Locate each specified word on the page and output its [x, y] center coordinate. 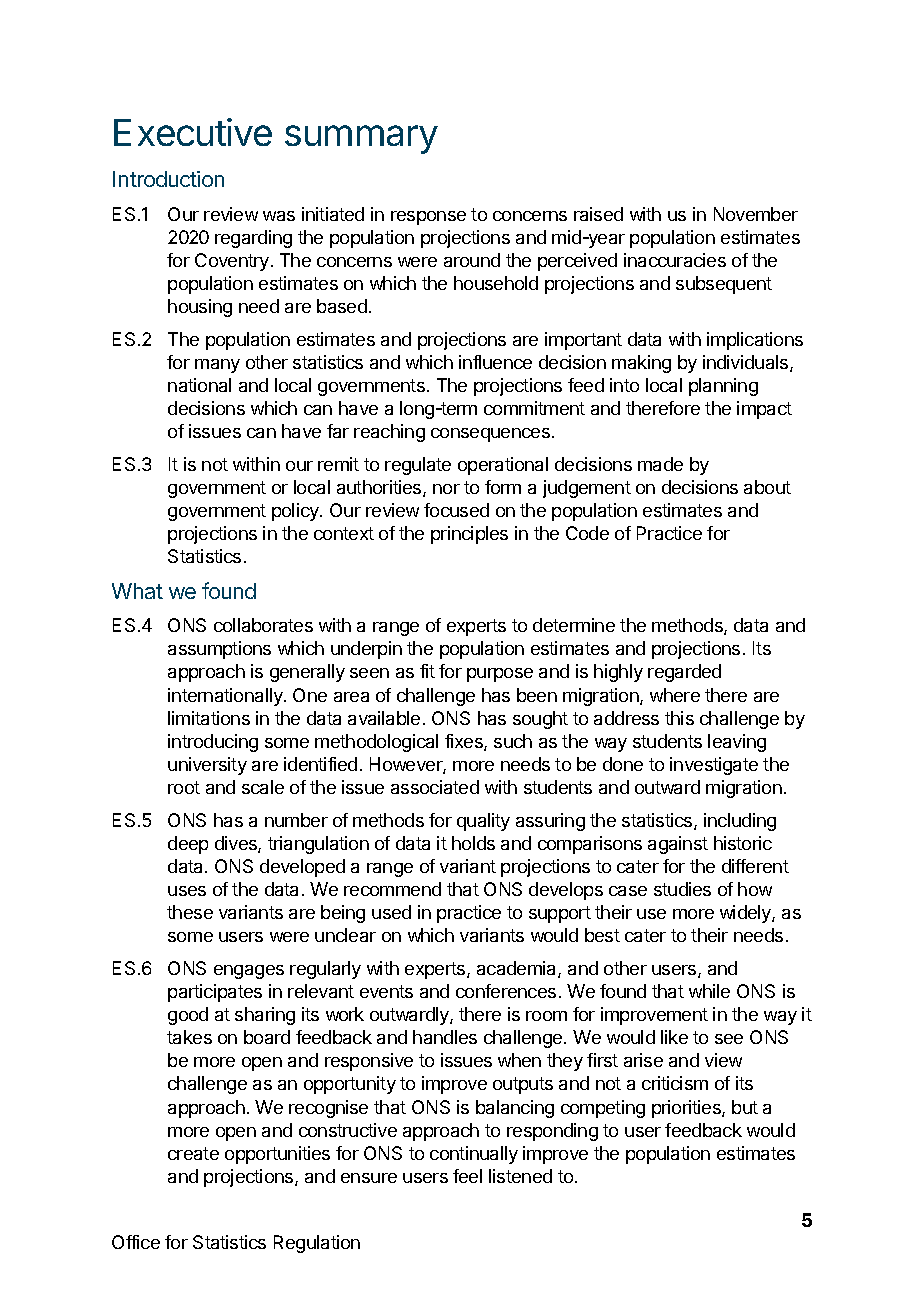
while [709, 991]
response [428, 218]
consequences [490, 435]
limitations [209, 718]
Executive [193, 132]
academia [518, 969]
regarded [684, 673]
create [193, 1153]
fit [427, 671]
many [217, 366]
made [660, 464]
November [756, 214]
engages [249, 972]
